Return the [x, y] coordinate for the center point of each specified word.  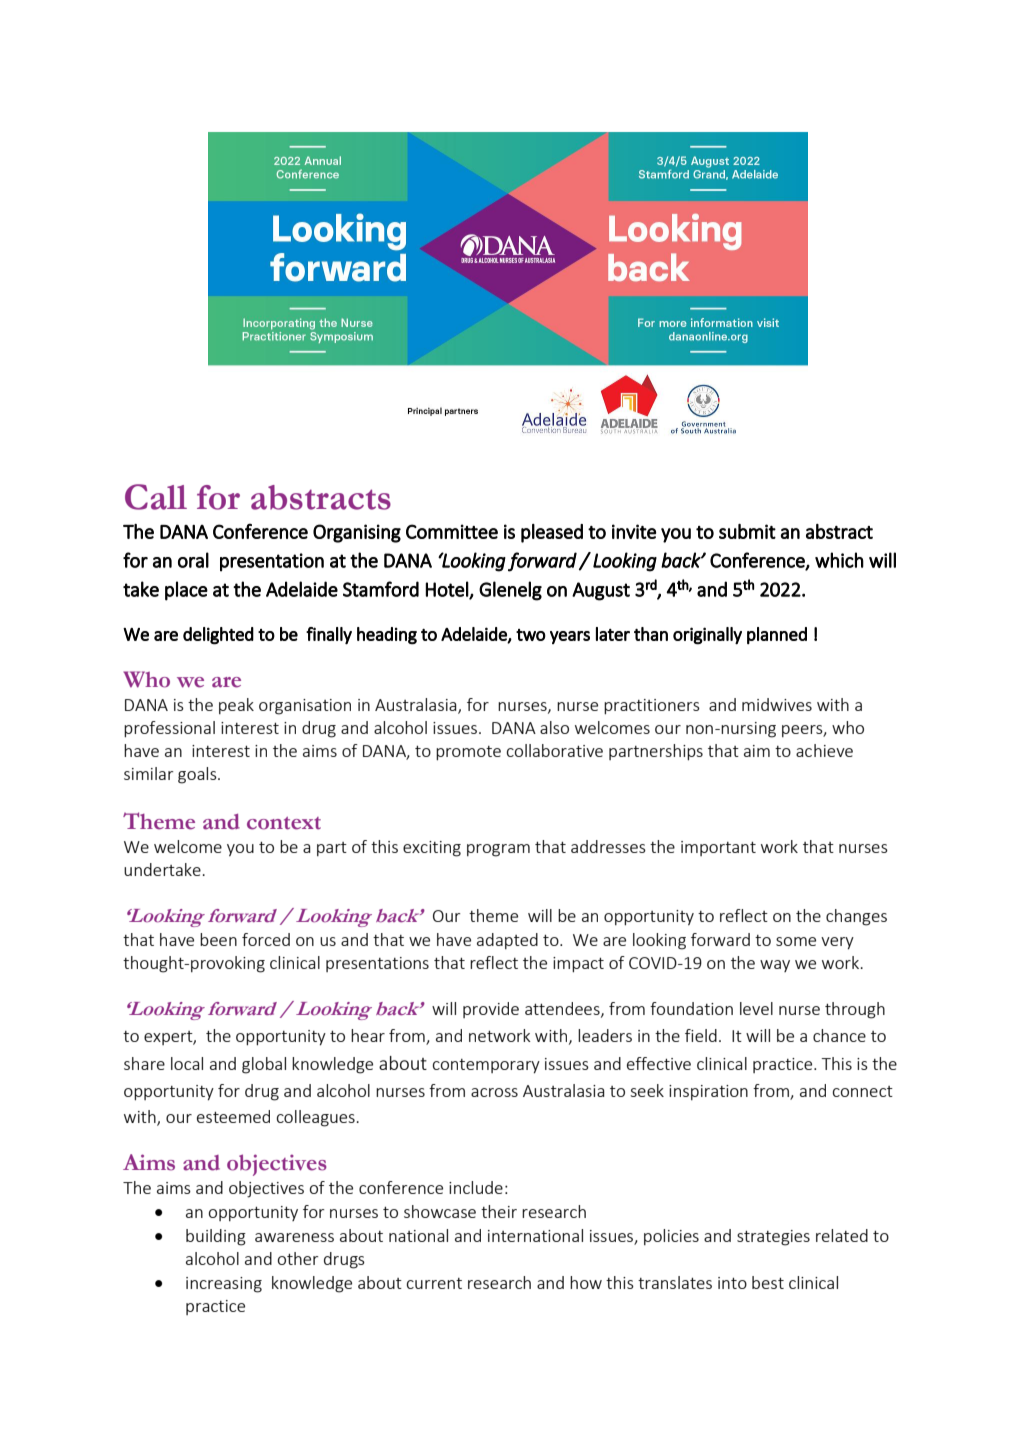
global [264, 1065]
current [434, 1283]
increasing [224, 1285]
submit [747, 531]
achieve [824, 750]
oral [193, 560]
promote [468, 753]
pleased [552, 533]
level [756, 1008]
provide [491, 1010]
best [768, 1282]
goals [198, 775]
